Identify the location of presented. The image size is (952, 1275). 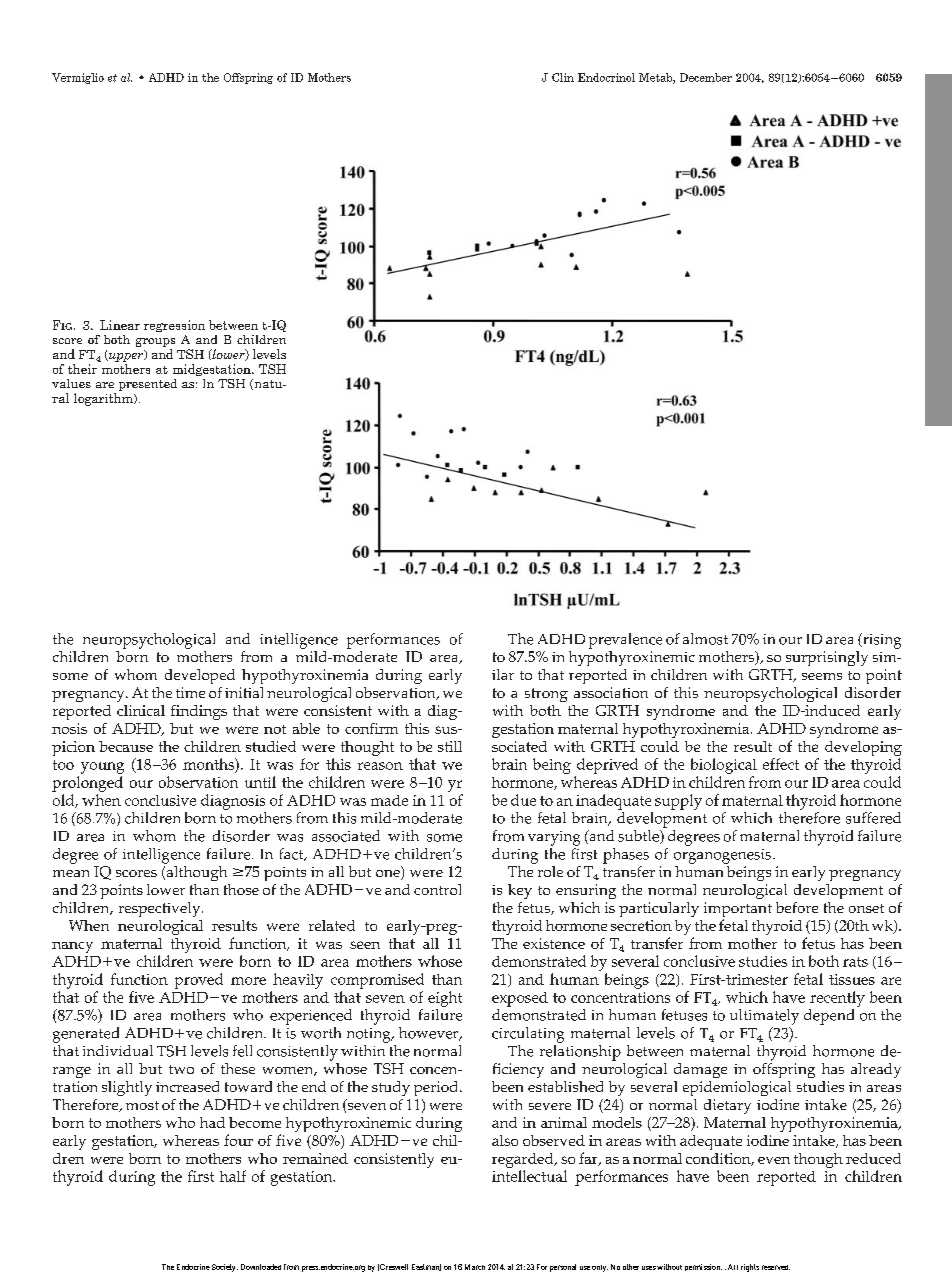
(148, 385).
